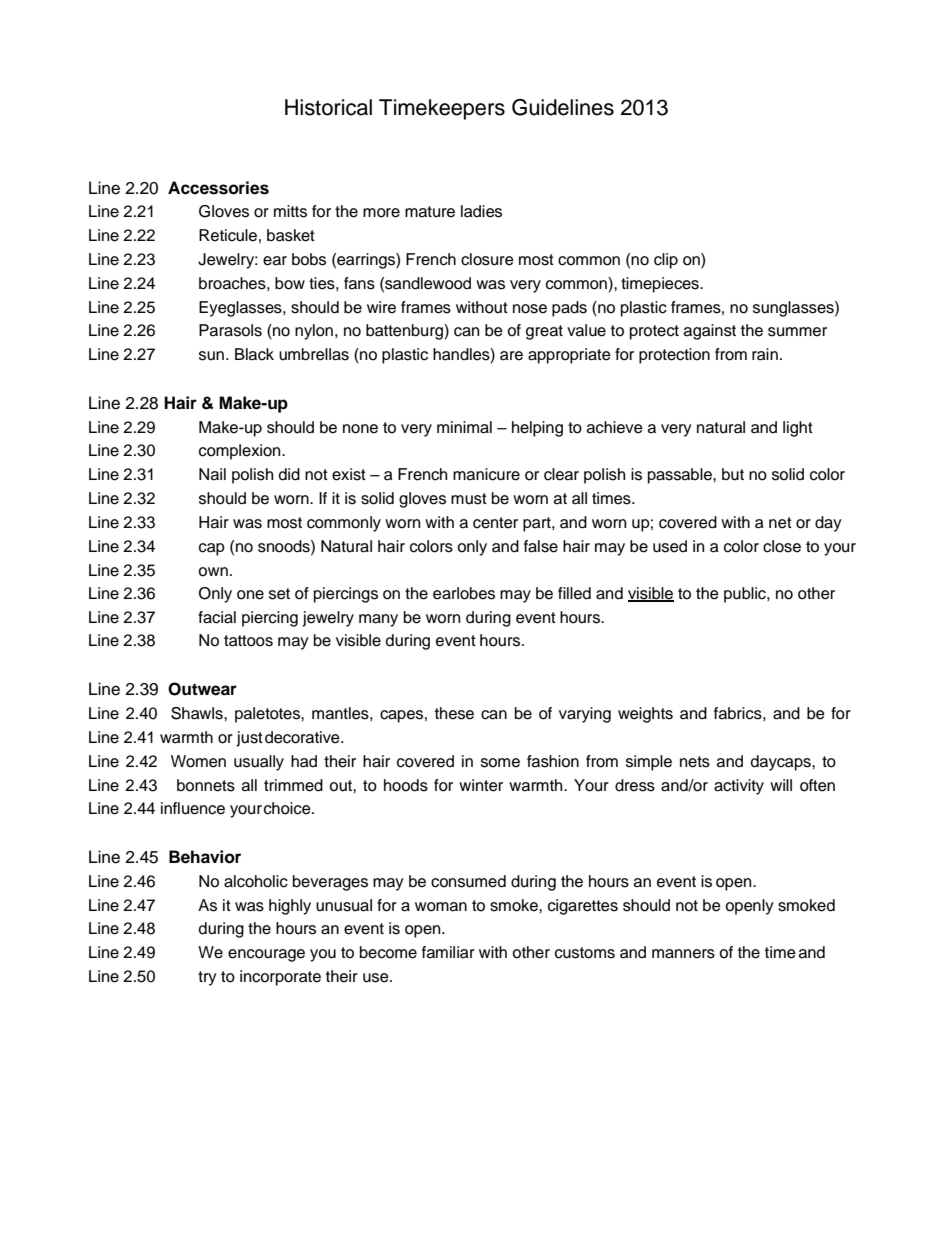  I want to click on against, so click(710, 332).
